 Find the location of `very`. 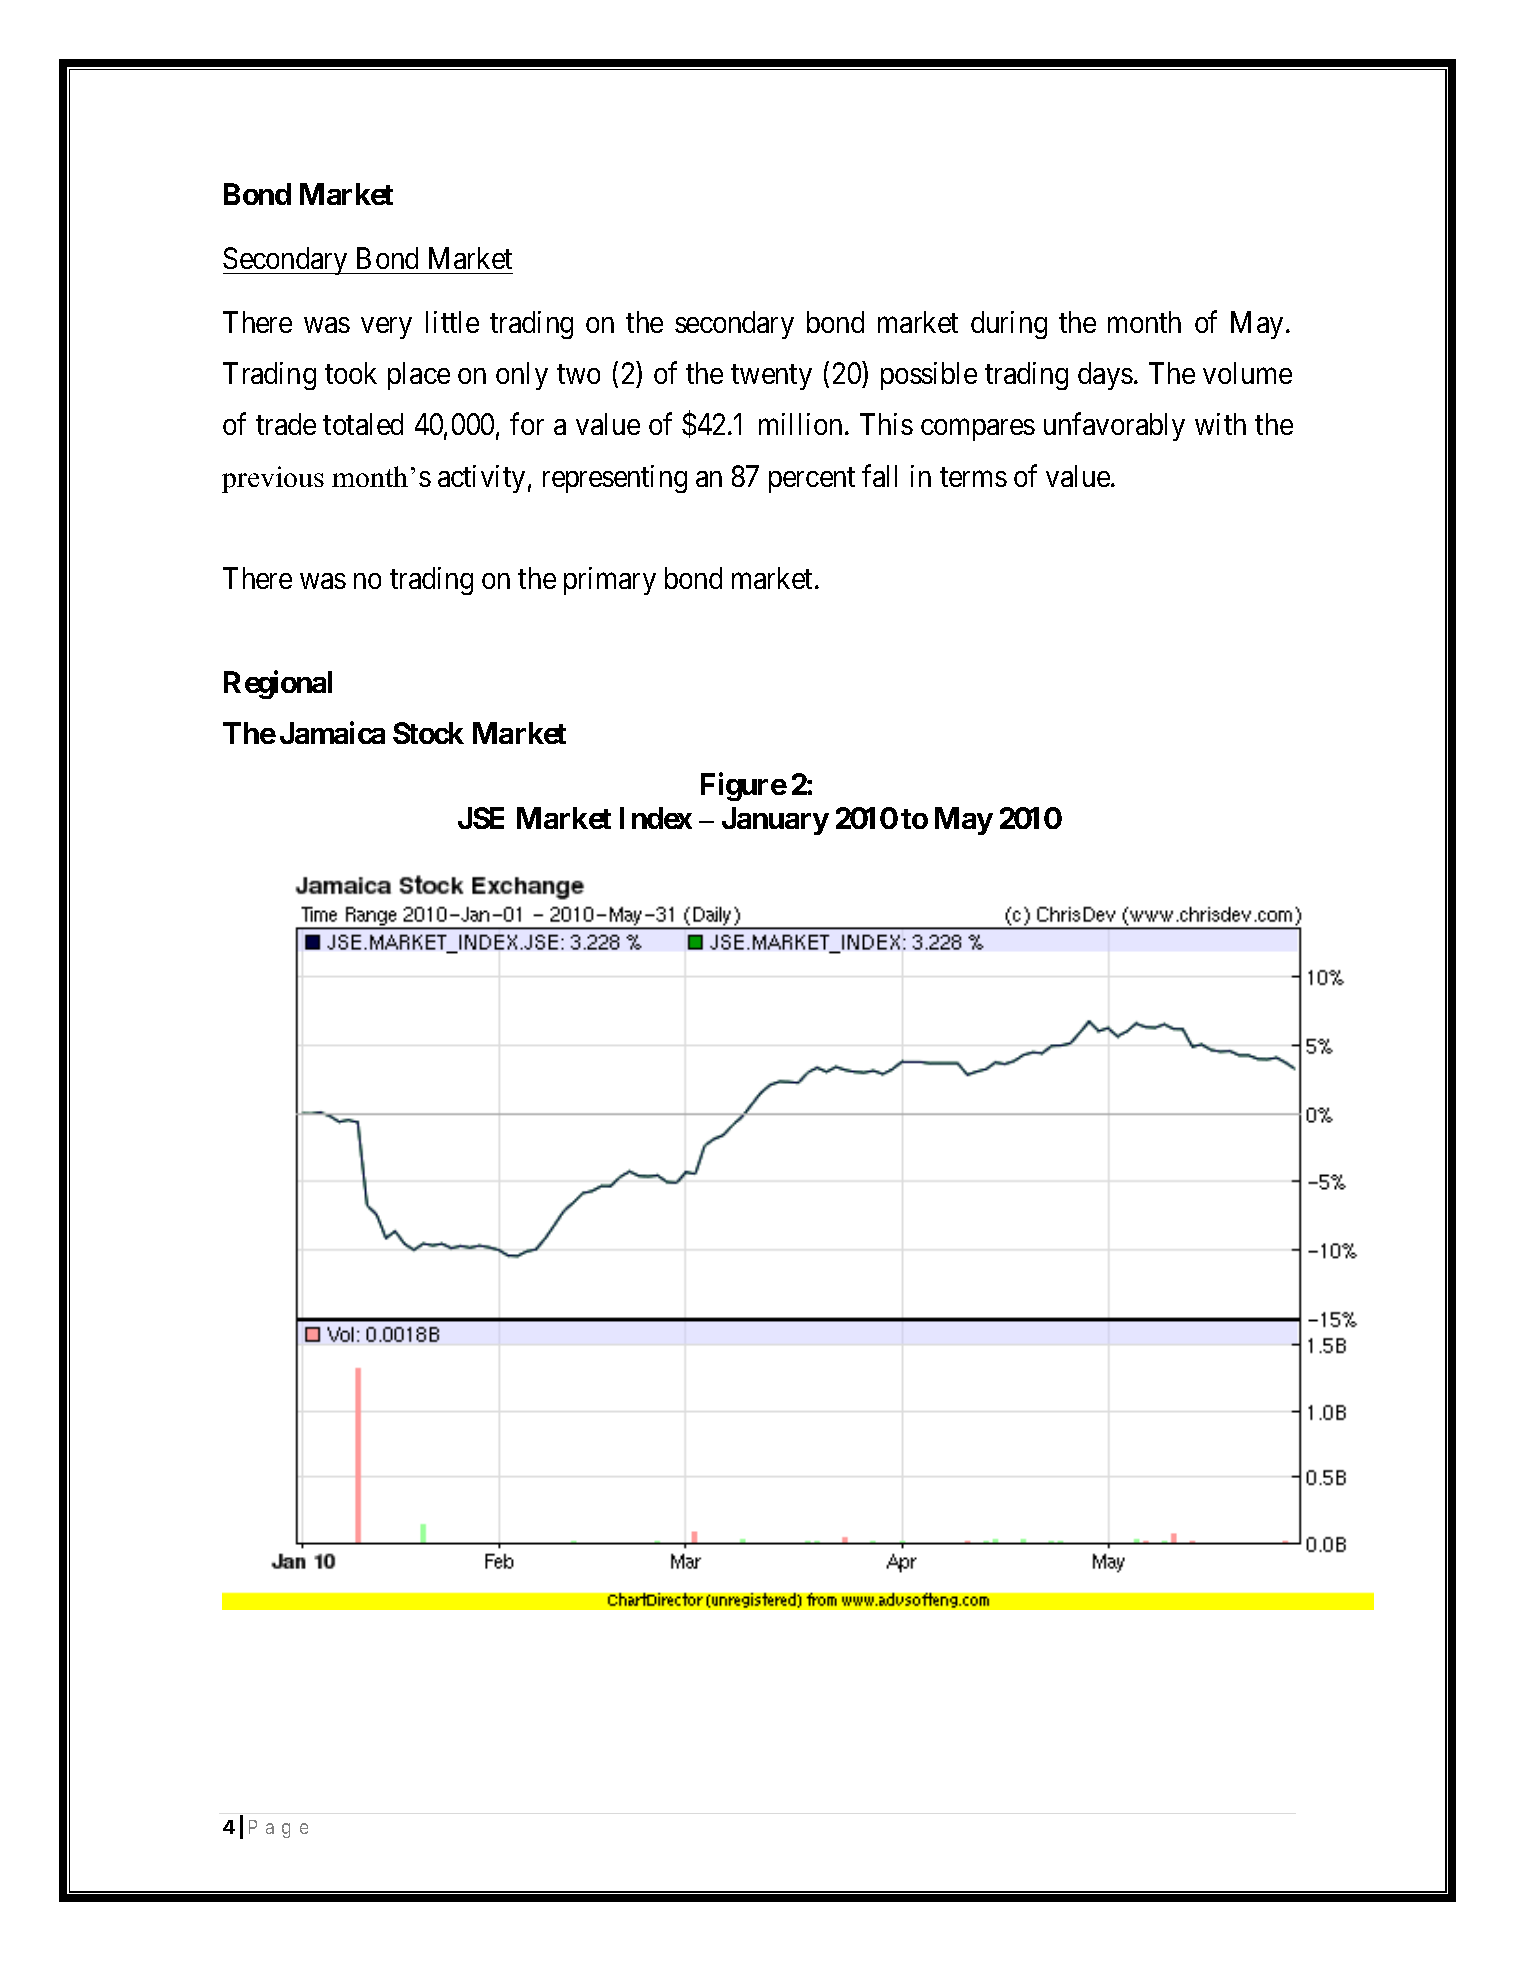

very is located at coordinates (386, 328).
